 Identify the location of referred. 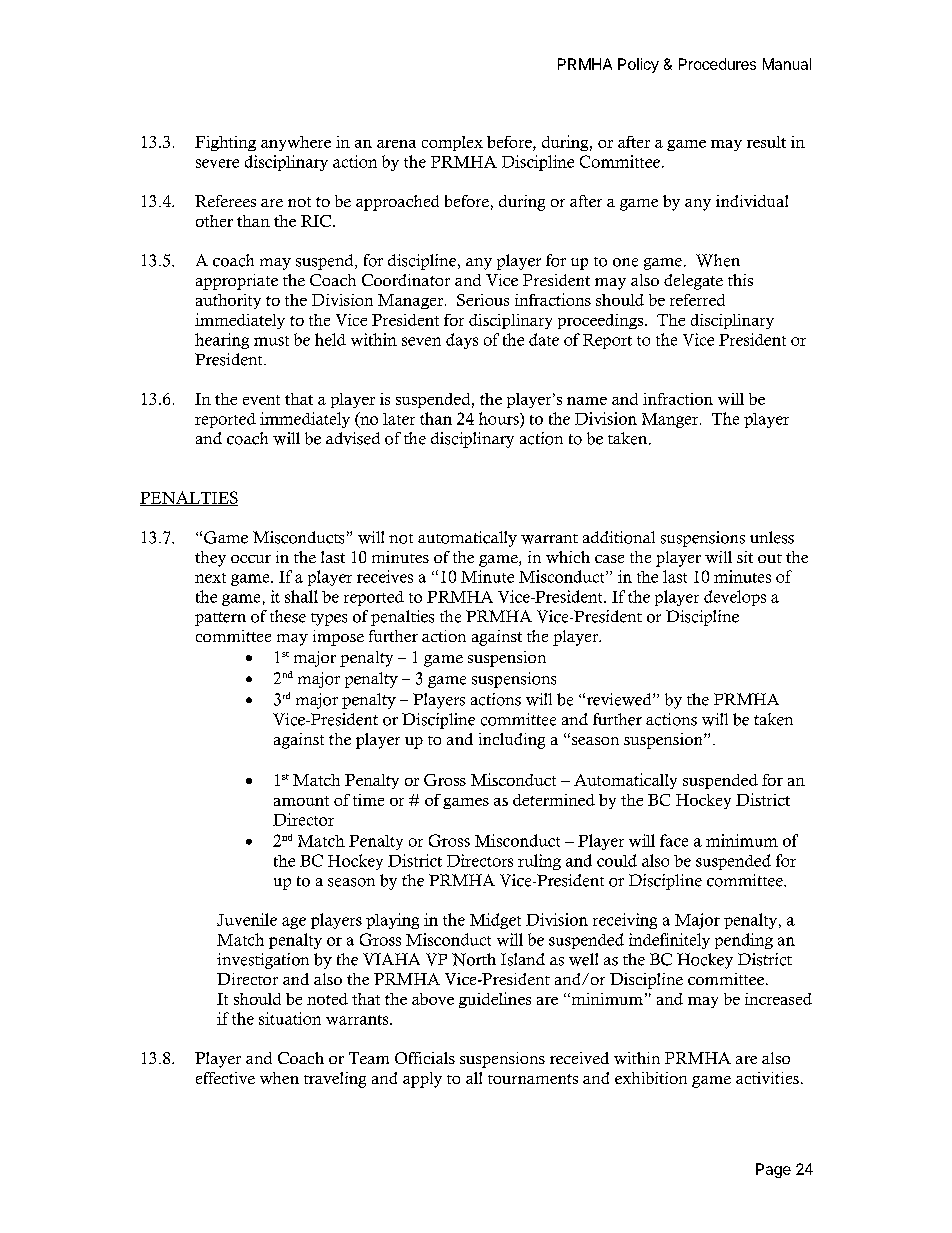
(697, 300).
